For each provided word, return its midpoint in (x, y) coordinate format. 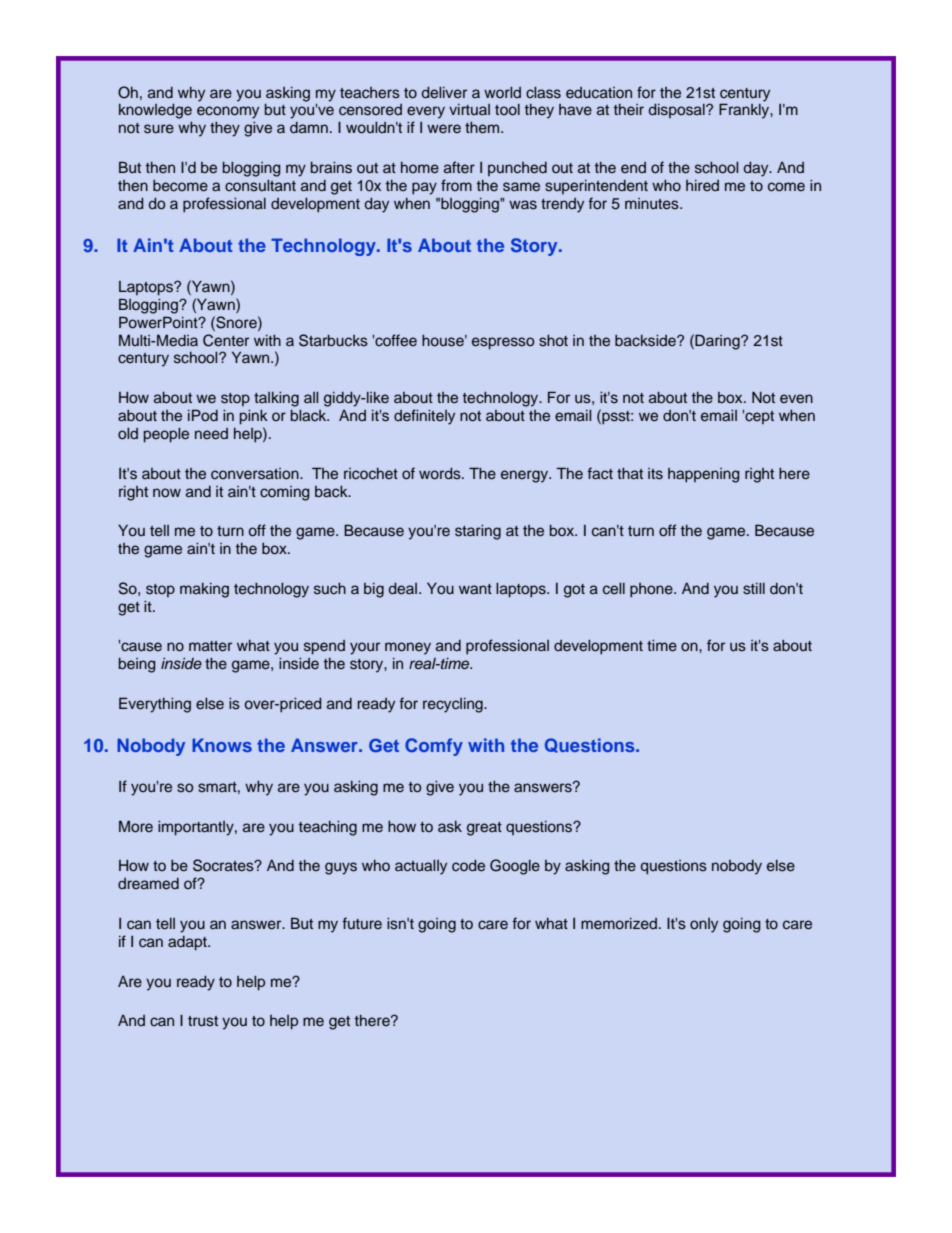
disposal (678, 111)
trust (203, 1021)
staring (478, 532)
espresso (503, 343)
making (204, 590)
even (796, 398)
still (754, 589)
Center (226, 340)
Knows (222, 745)
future (362, 923)
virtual (469, 109)
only (704, 925)
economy (228, 112)
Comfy (434, 747)
